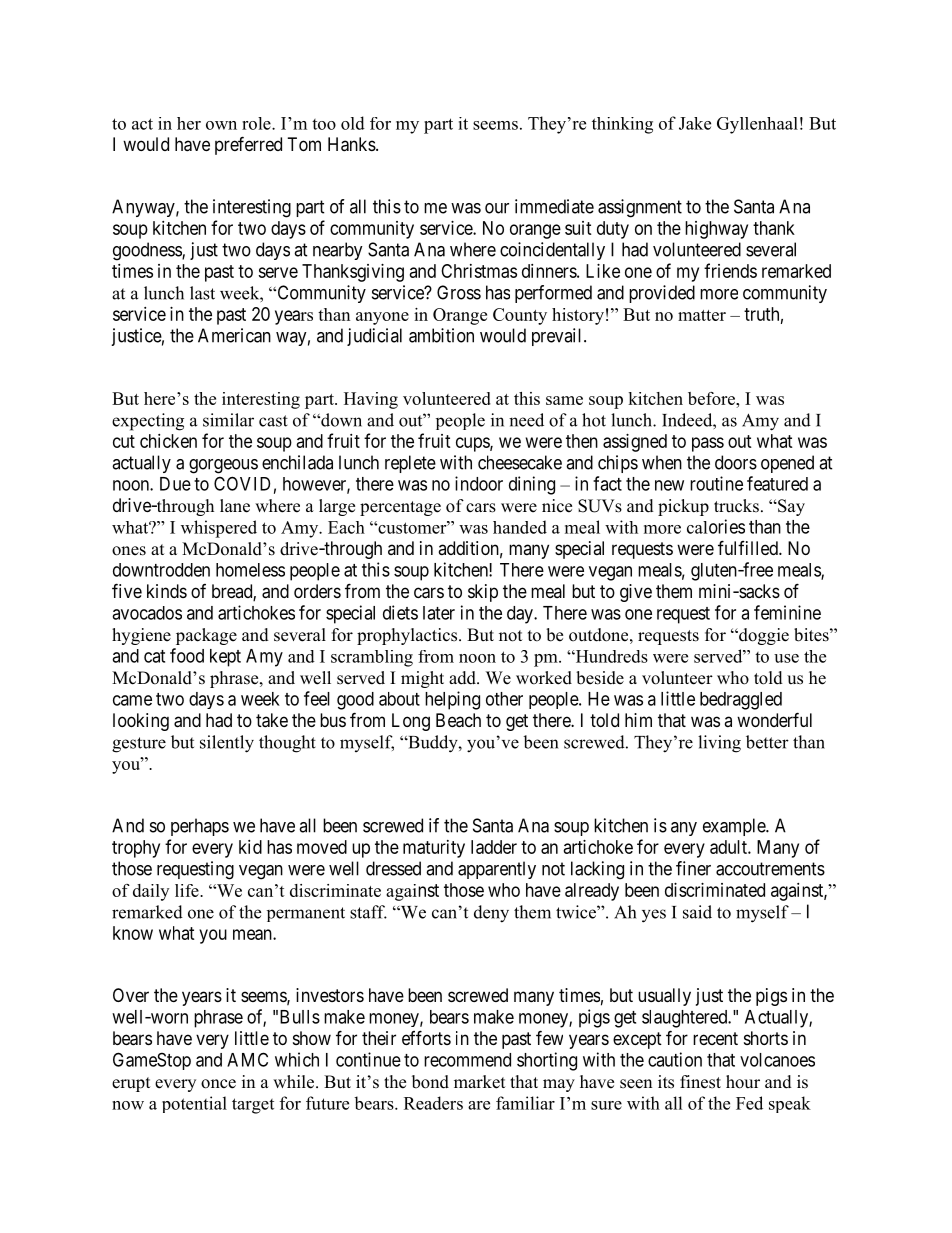 The image size is (952, 1233). What do you see at coordinates (206, 636) in the screenshot?
I see `package` at bounding box center [206, 636].
